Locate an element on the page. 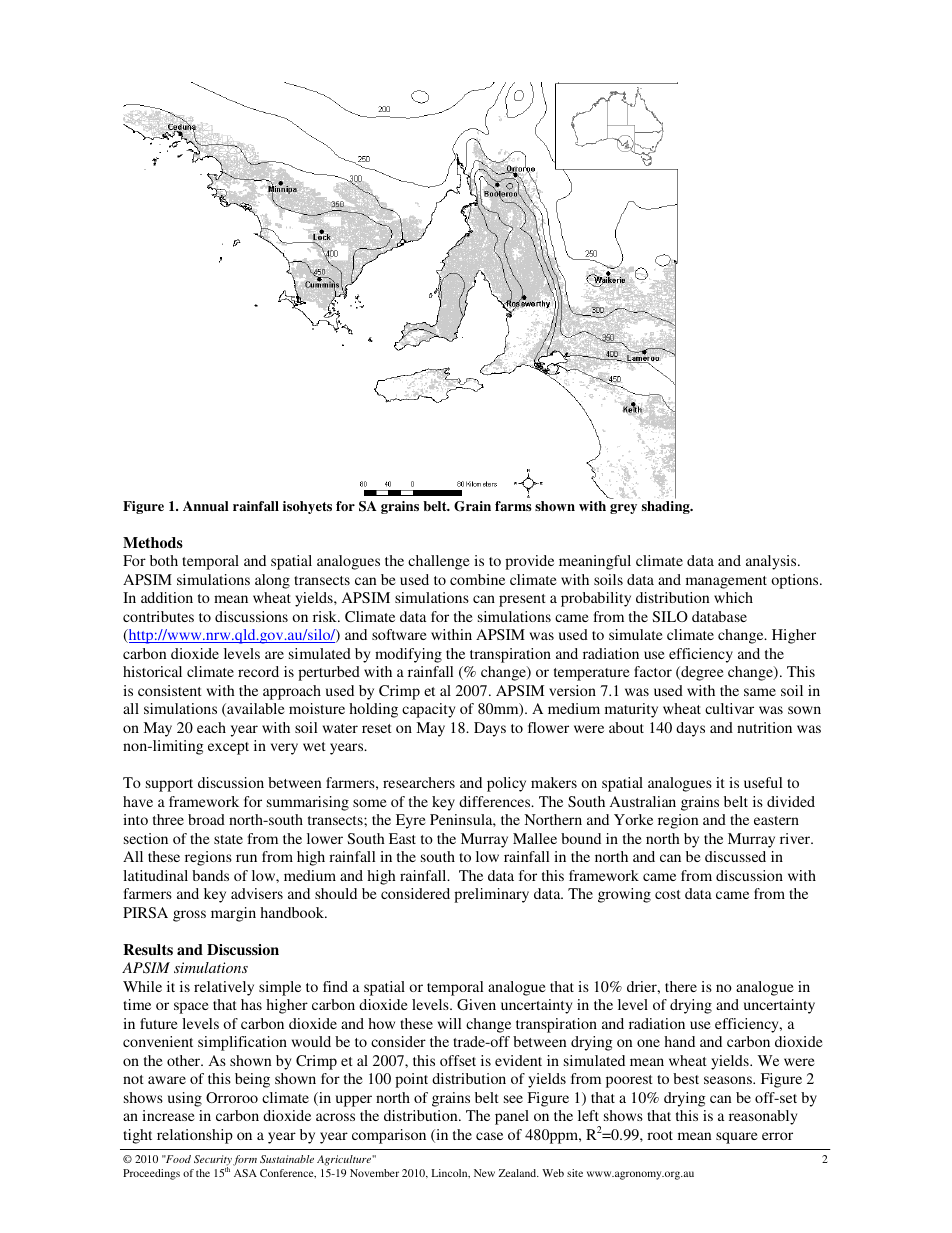 This page has width=952, height=1233. Annual is located at coordinates (206, 506).
